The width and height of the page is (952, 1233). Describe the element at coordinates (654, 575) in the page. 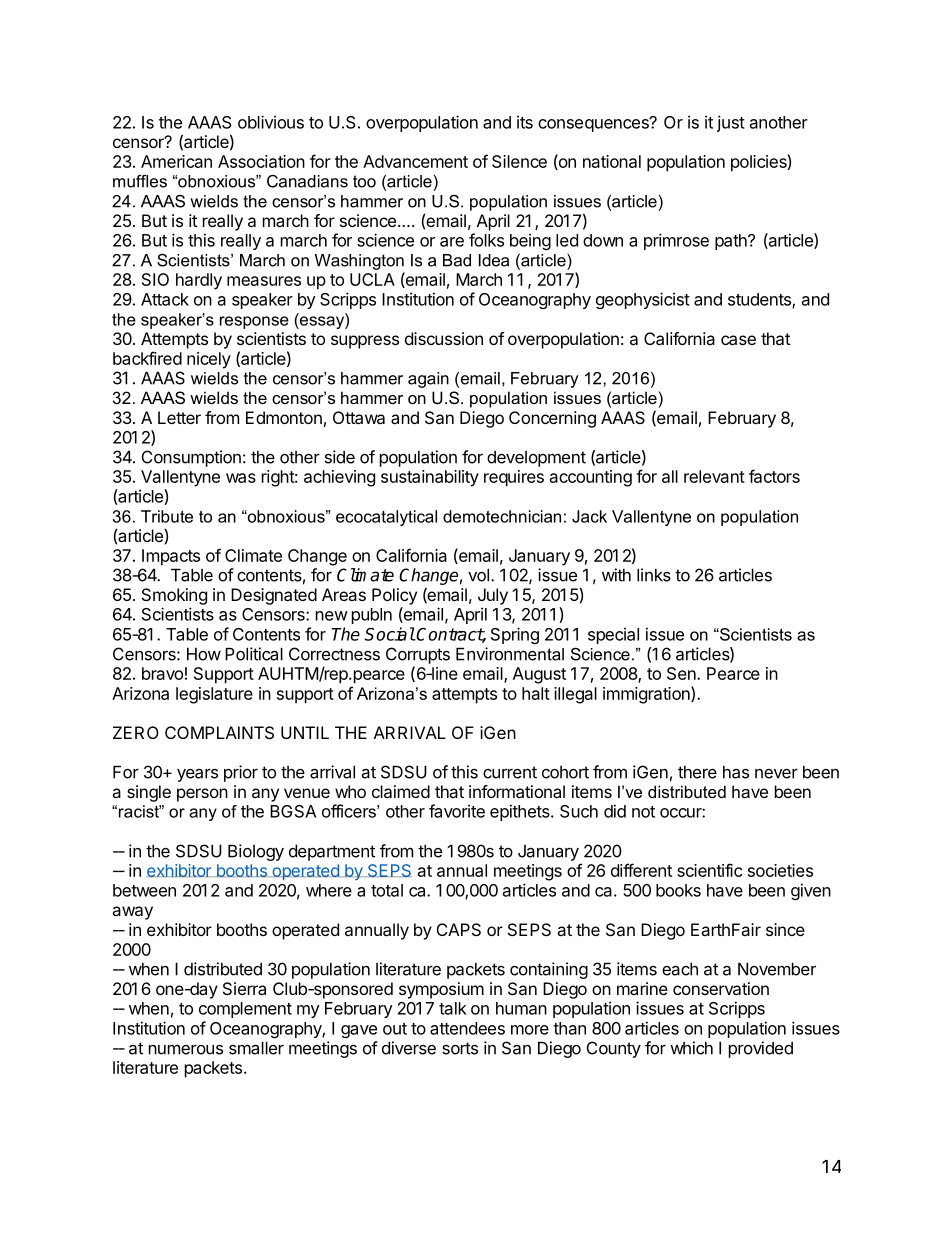

I see `links` at that location.
